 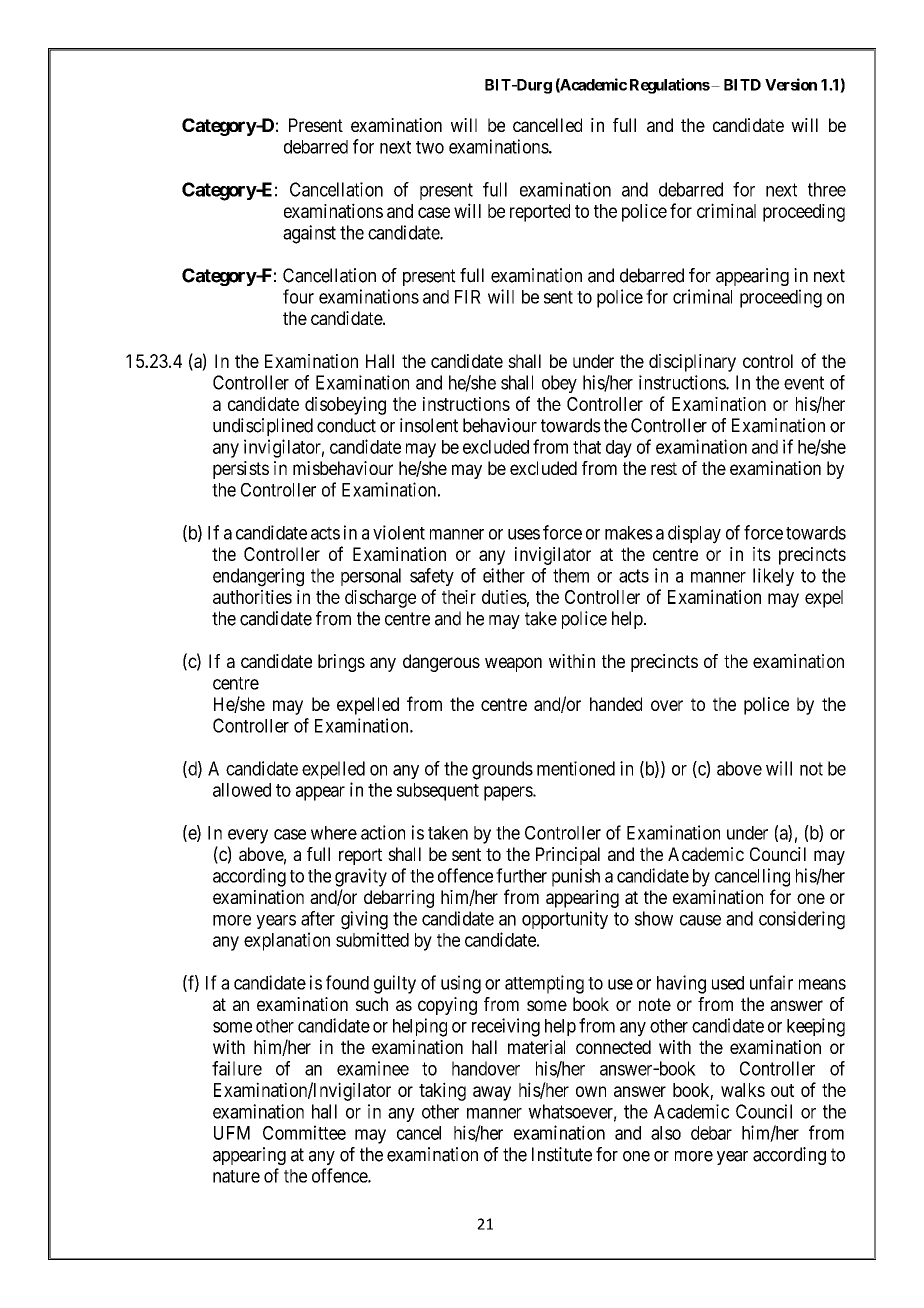 I want to click on Version, so click(x=791, y=84).
